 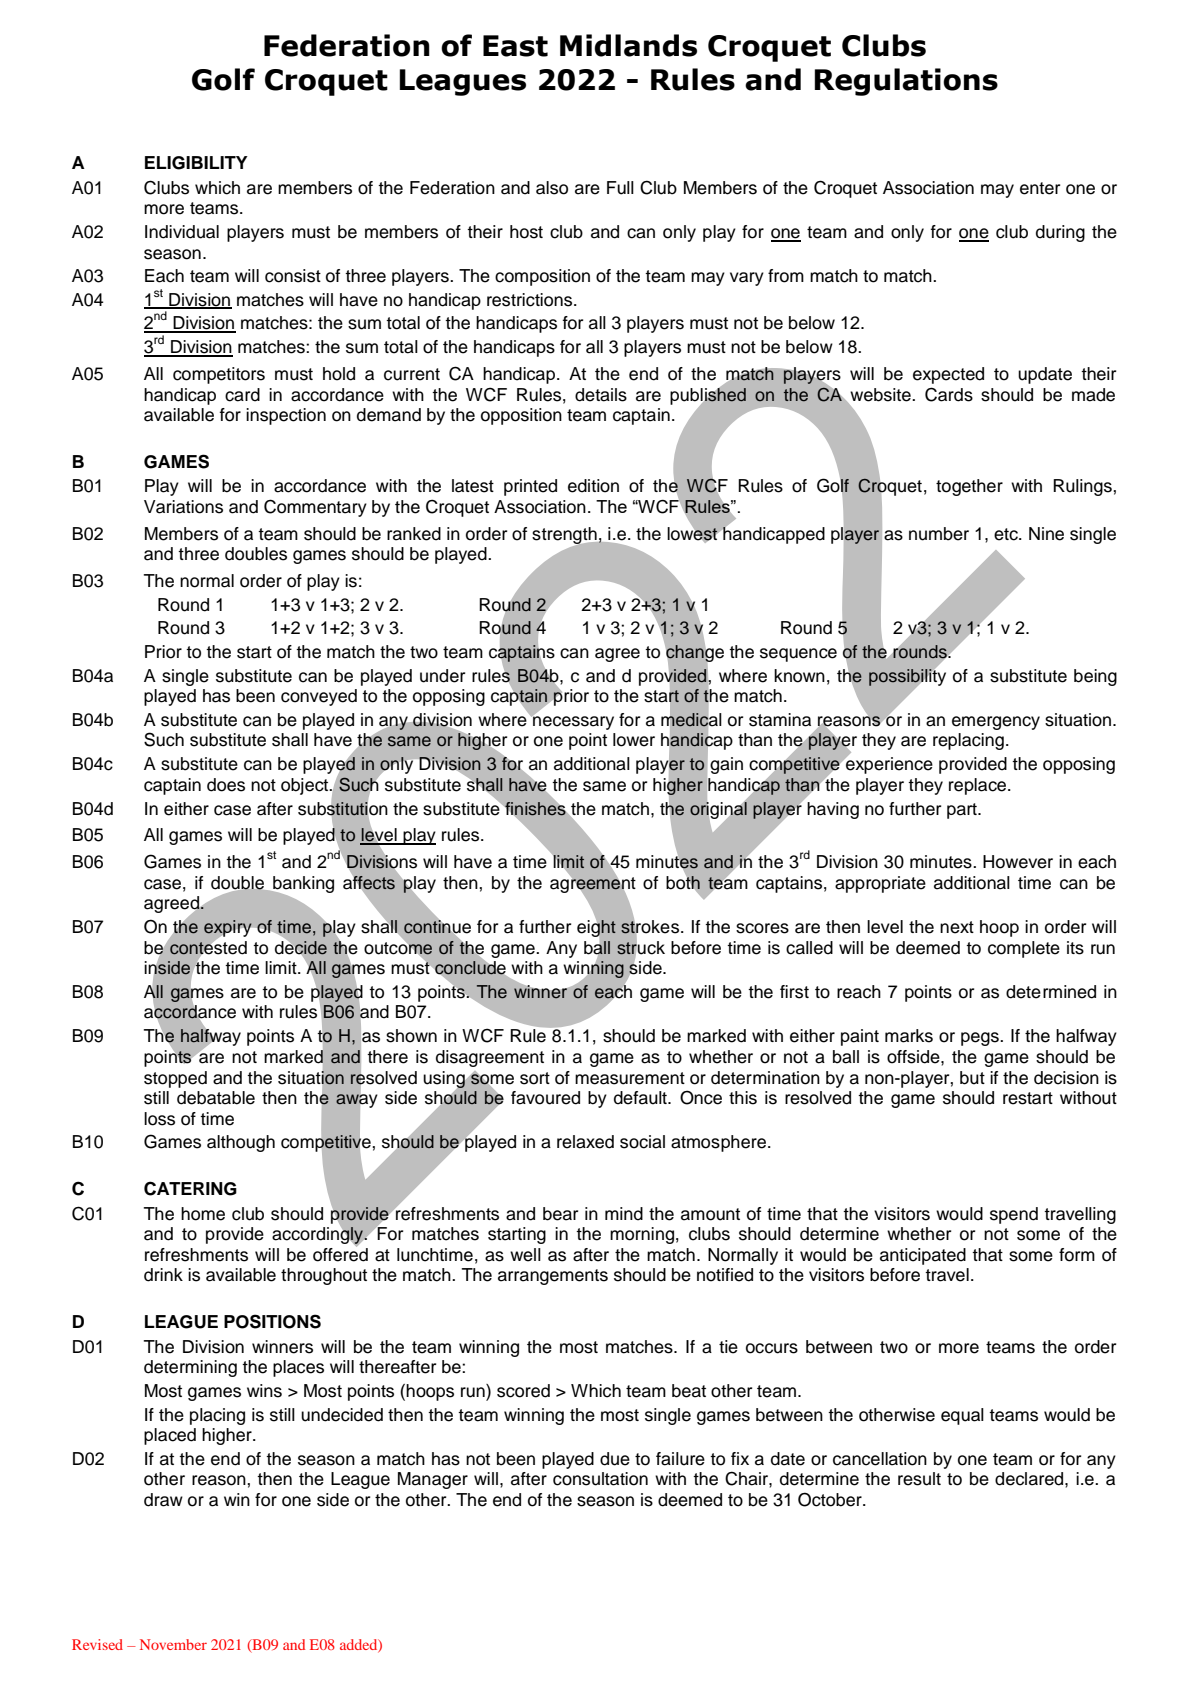 I want to click on ELIGIBILITY, so click(x=196, y=163).
